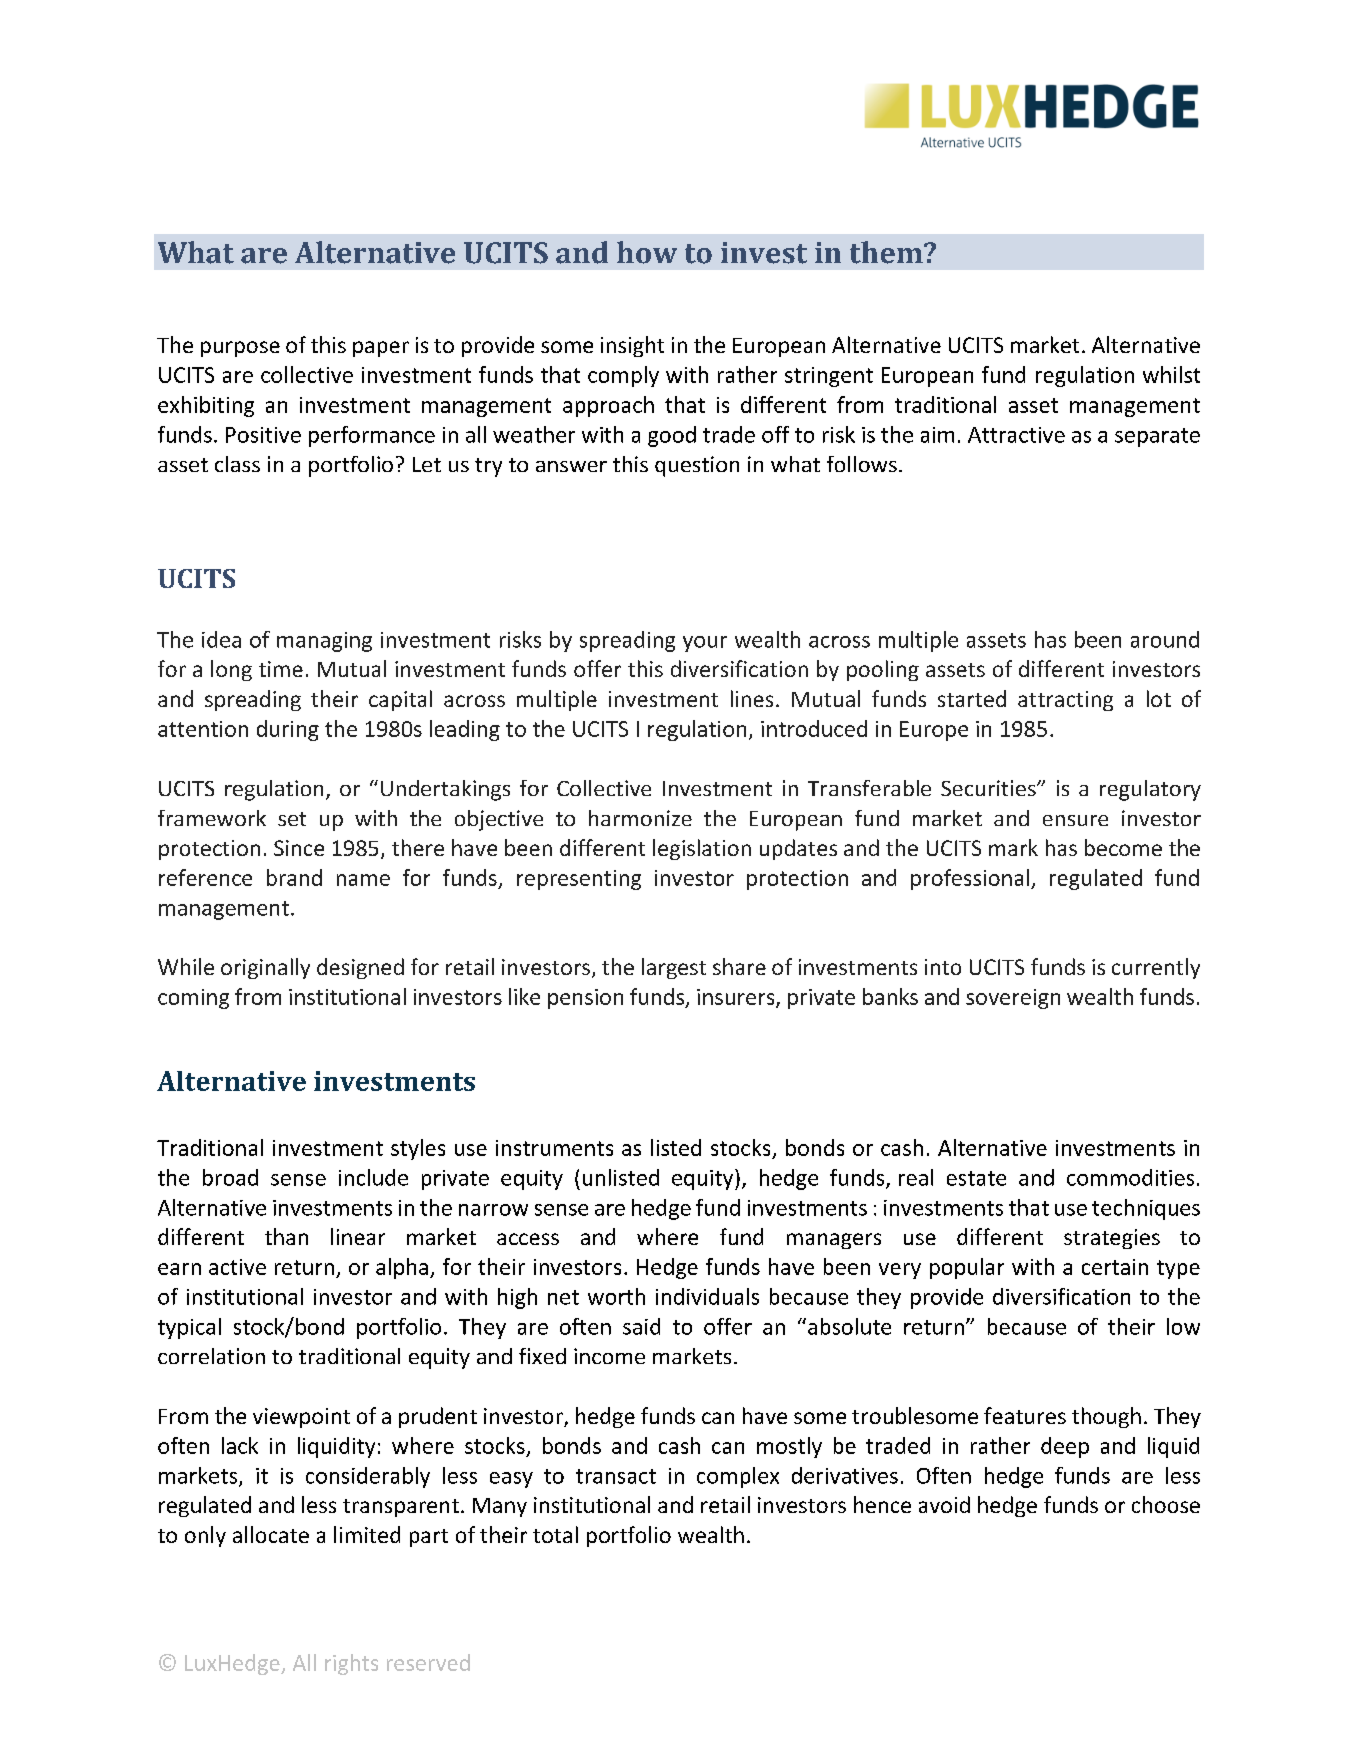 The image size is (1358, 1757). Describe the element at coordinates (230, 1177) in the screenshot. I see `broad` at that location.
